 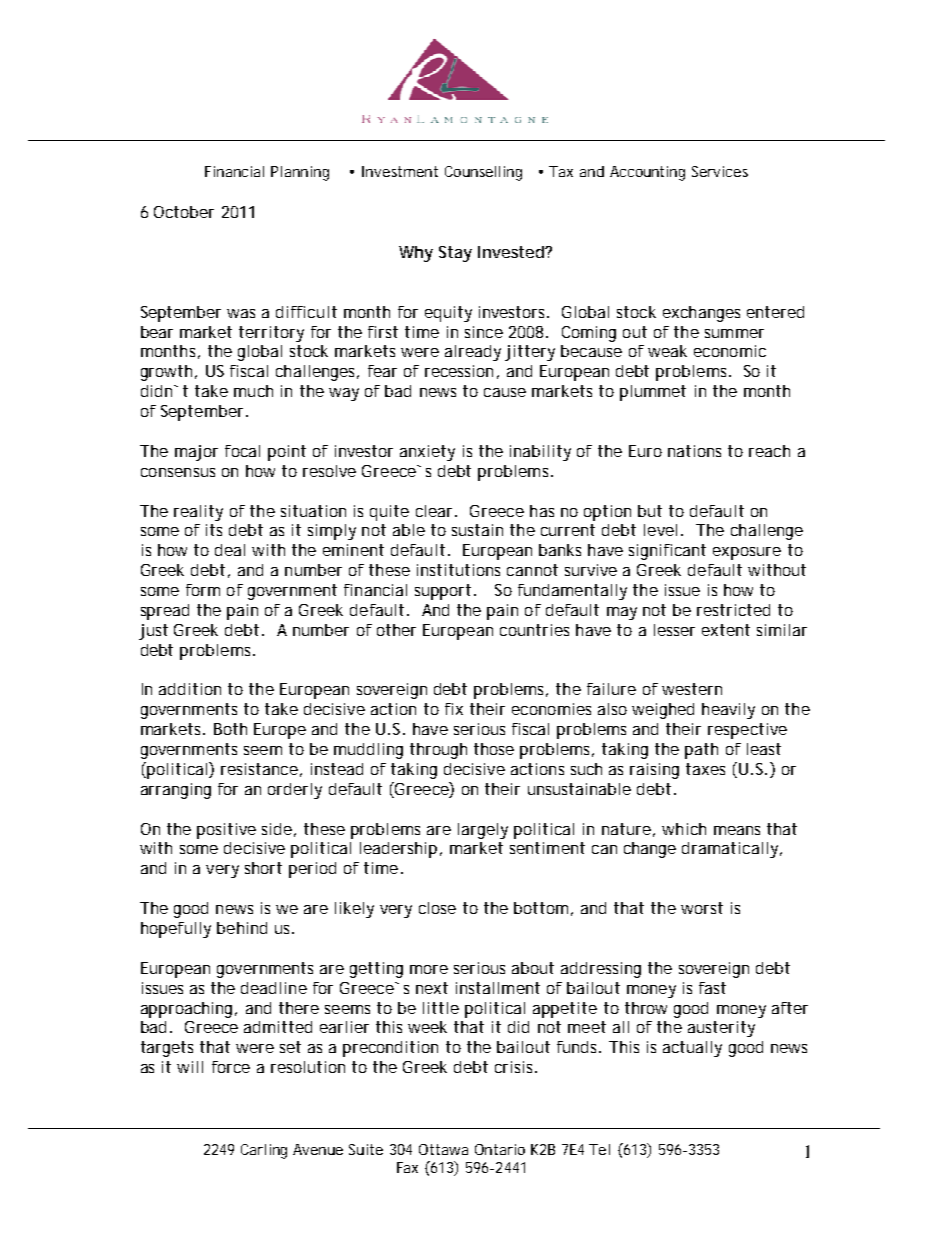 What do you see at coordinates (242, 928) in the document?
I see `behind` at bounding box center [242, 928].
